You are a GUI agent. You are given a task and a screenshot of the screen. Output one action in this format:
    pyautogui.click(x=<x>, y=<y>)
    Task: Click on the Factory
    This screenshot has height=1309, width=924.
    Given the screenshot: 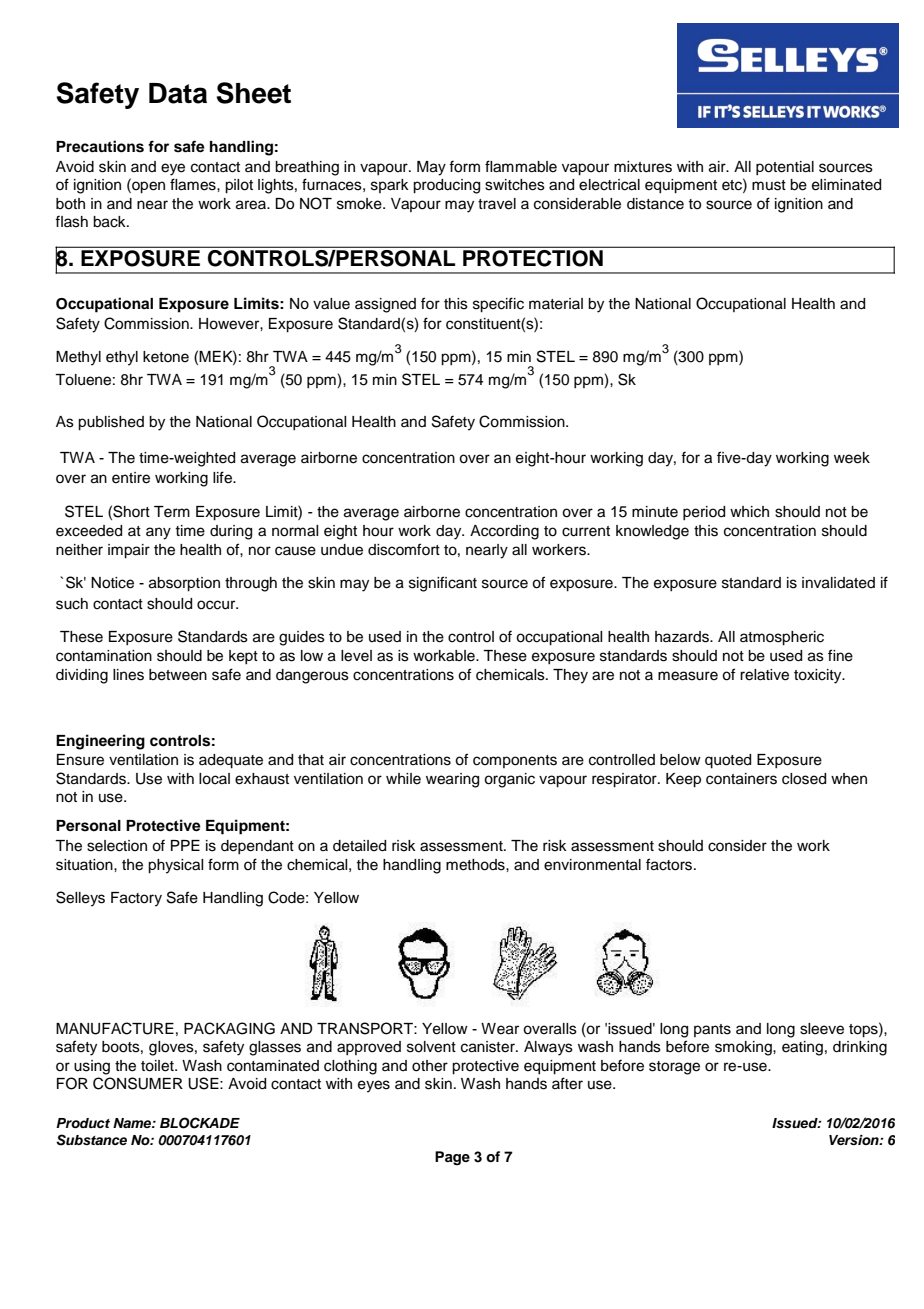 What is the action you would take?
    pyautogui.click(x=136, y=899)
